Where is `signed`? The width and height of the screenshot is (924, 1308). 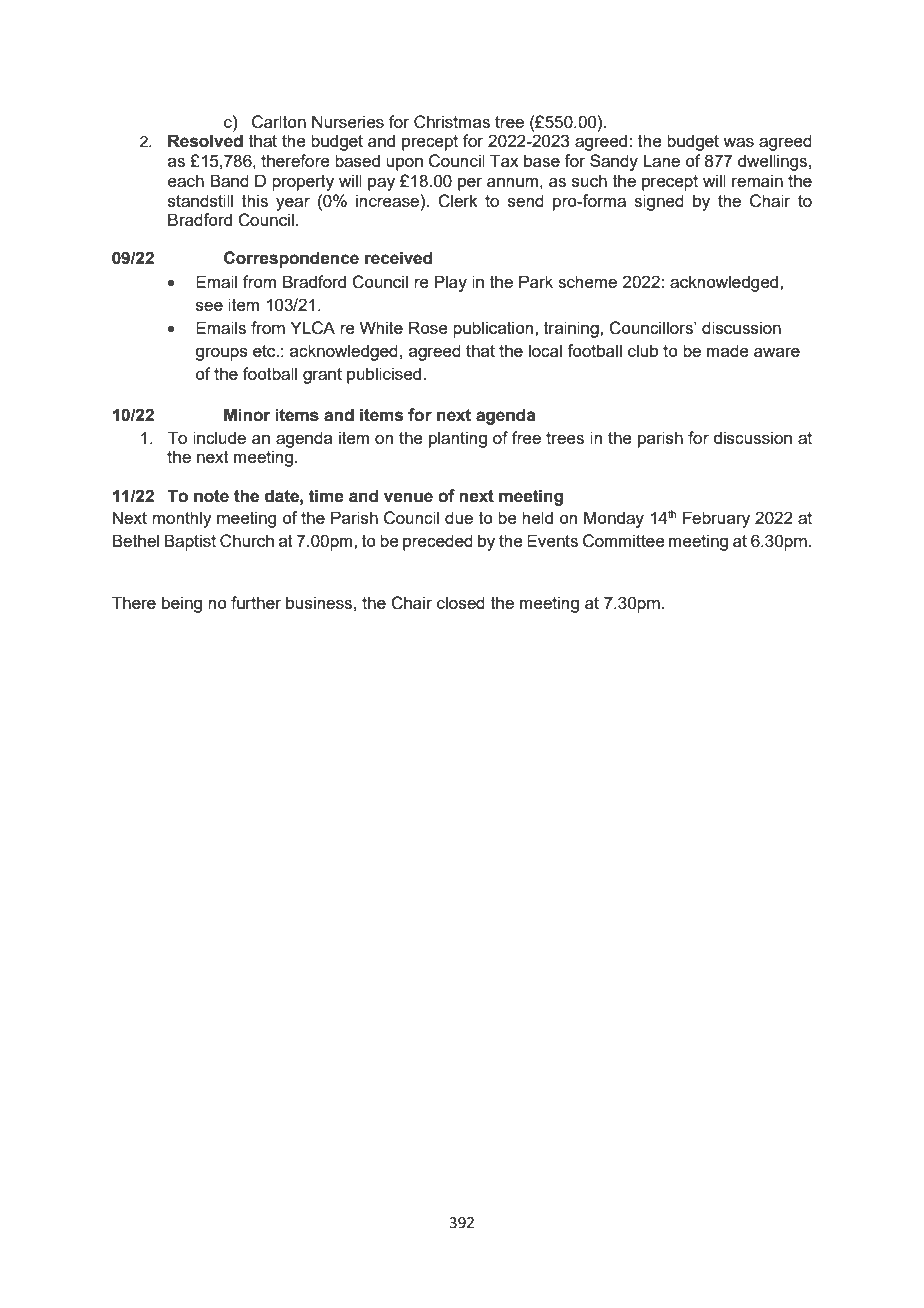 signed is located at coordinates (659, 202).
